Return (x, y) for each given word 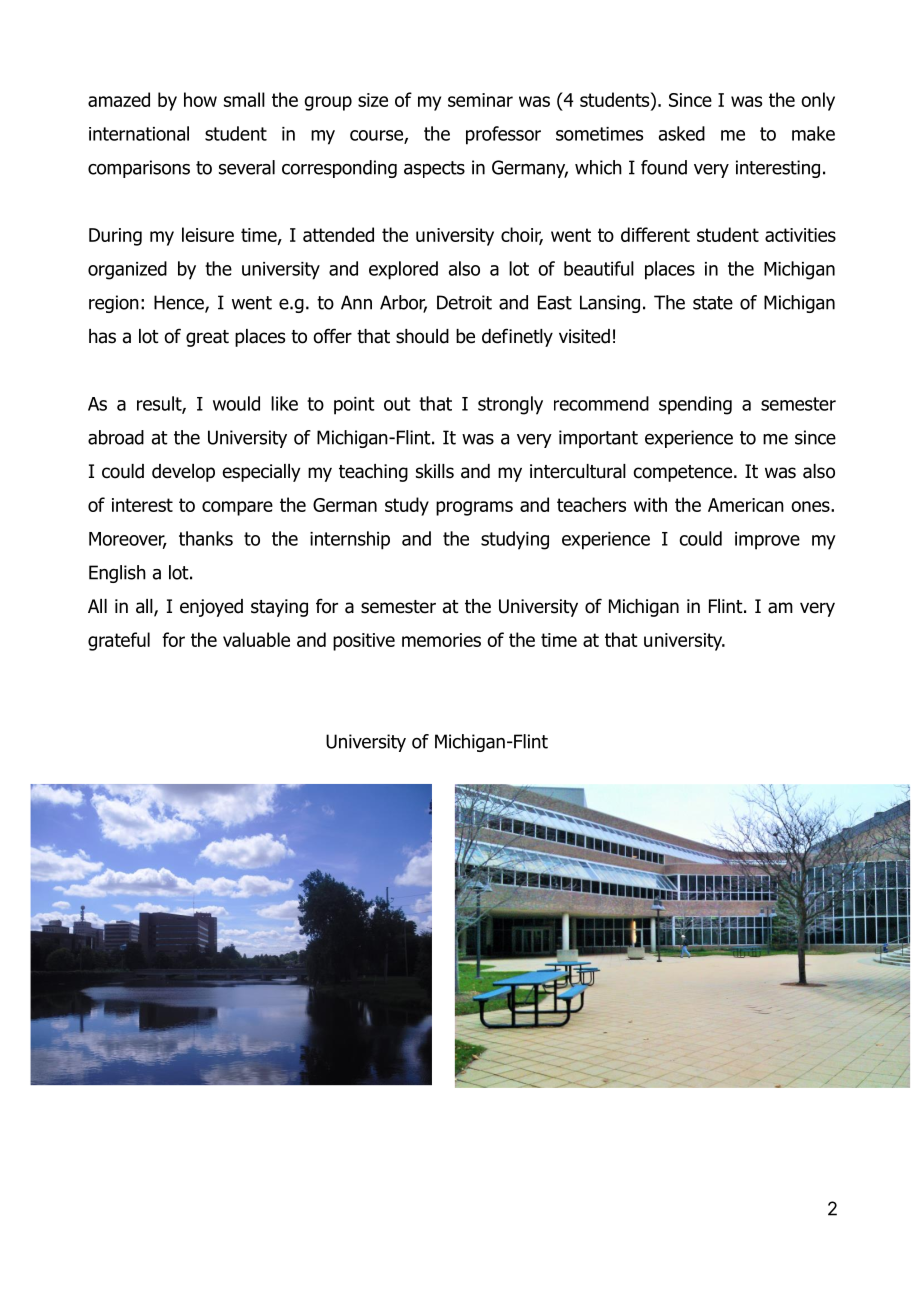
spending (695, 405)
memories (441, 640)
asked (682, 133)
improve (767, 541)
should (422, 336)
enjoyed (211, 608)
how (200, 99)
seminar (480, 100)
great (207, 338)
